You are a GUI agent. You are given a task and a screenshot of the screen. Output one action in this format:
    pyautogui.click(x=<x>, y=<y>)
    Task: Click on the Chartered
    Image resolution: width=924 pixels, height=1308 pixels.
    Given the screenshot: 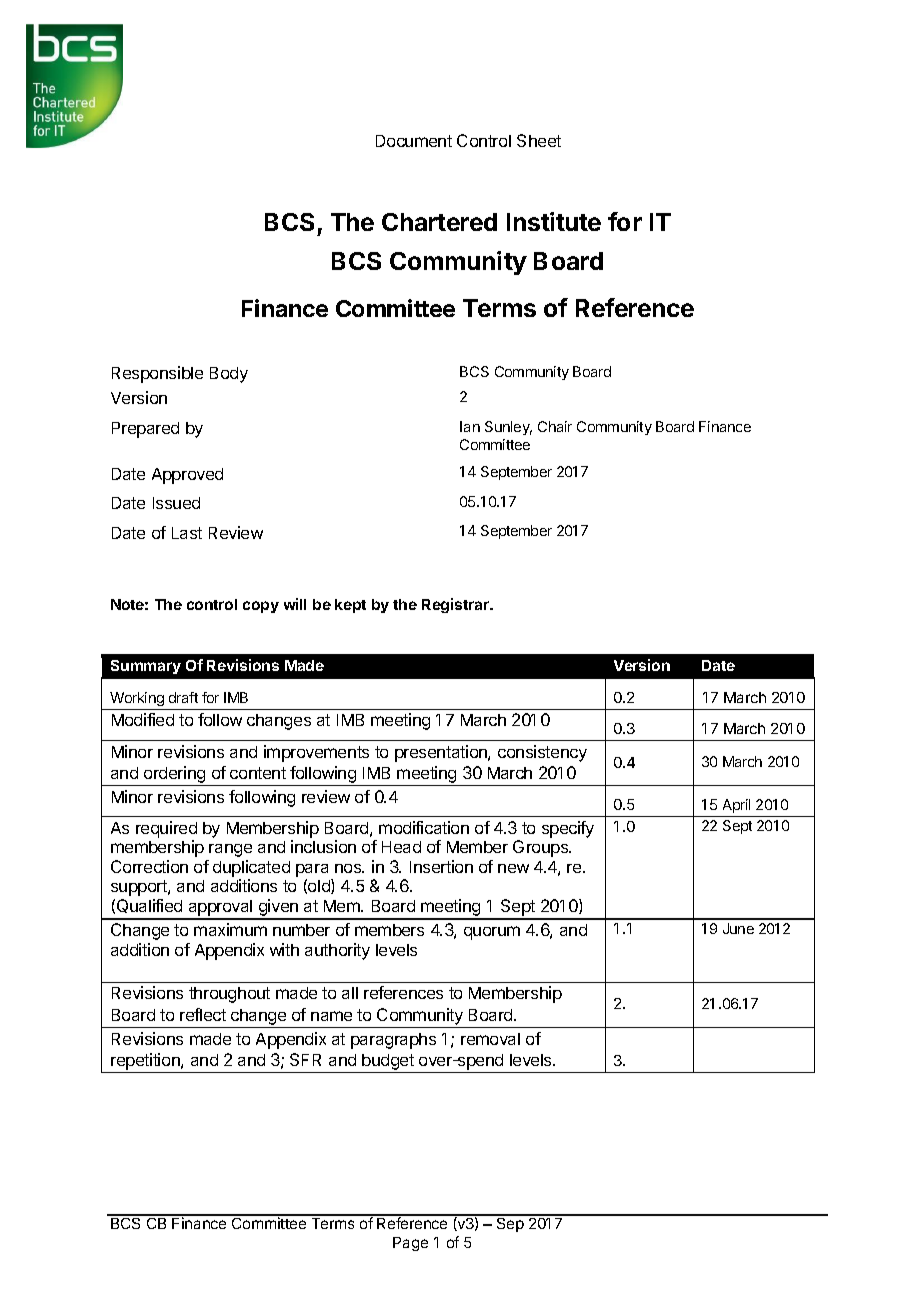 What is the action you would take?
    pyautogui.click(x=439, y=222)
